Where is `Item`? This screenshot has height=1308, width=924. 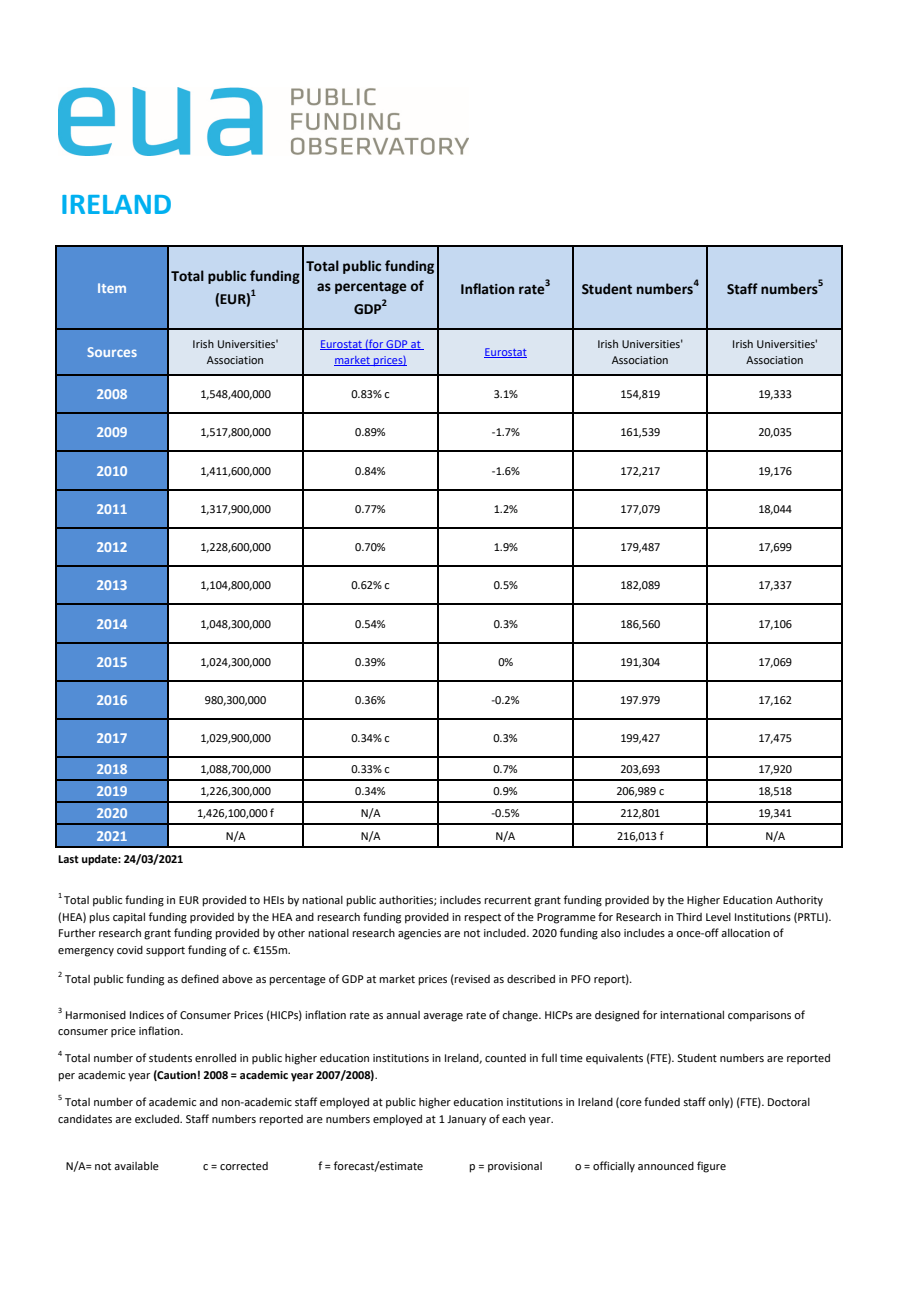 Item is located at coordinates (112, 288).
